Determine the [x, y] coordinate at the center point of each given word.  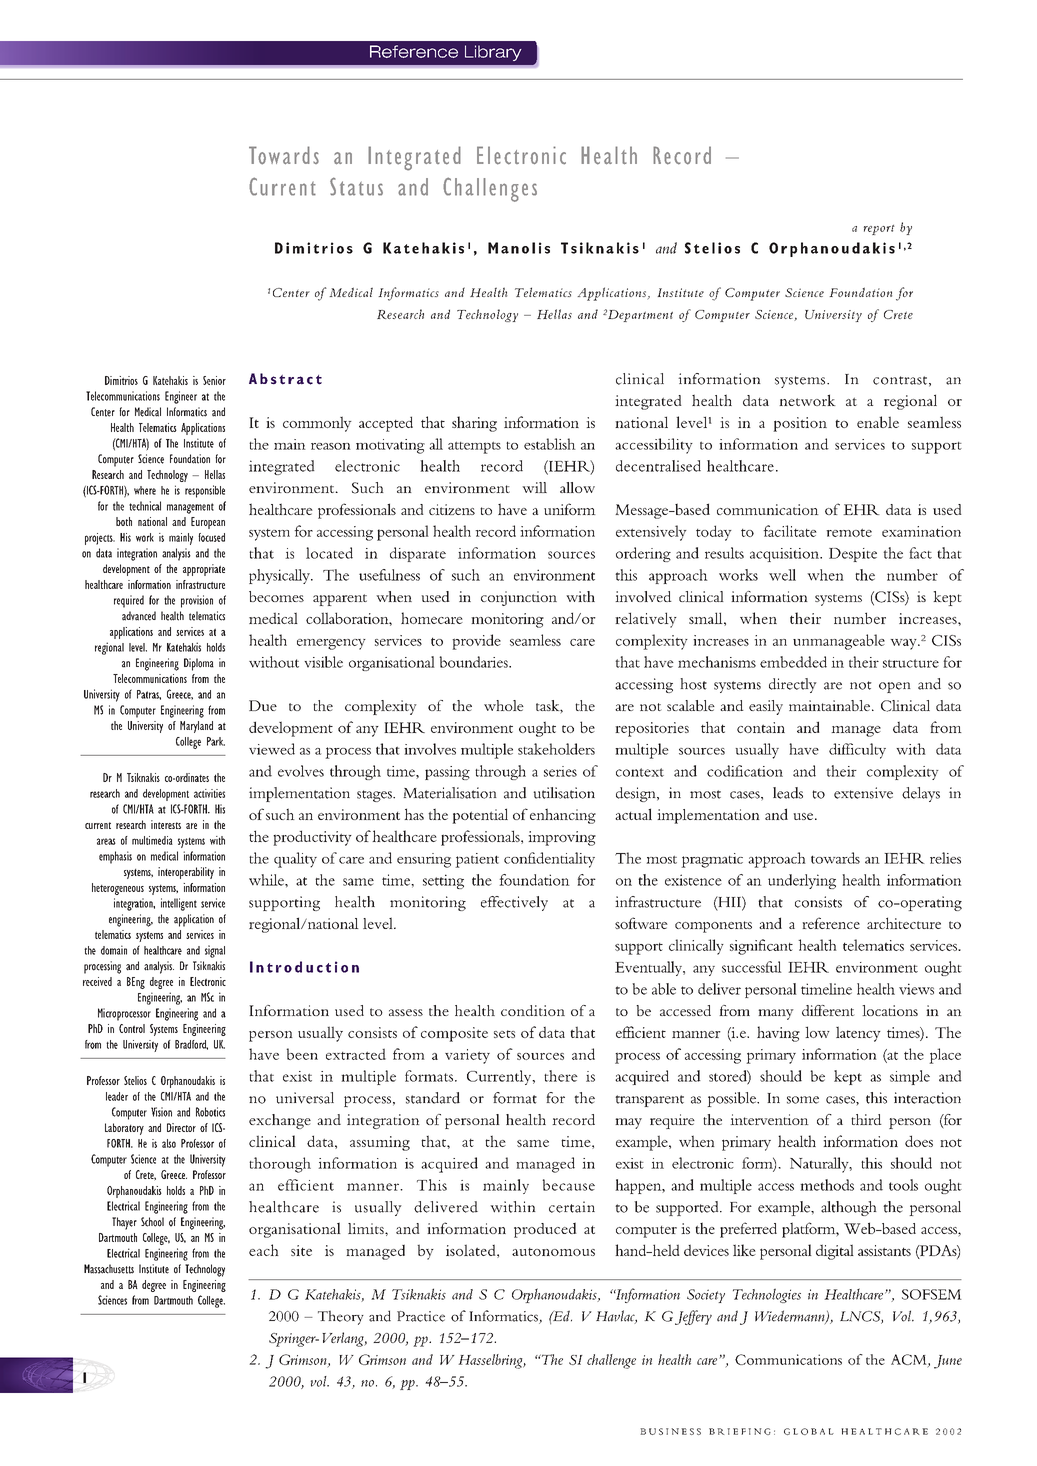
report [879, 230]
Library [493, 53]
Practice [421, 1316]
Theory [341, 1317]
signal [215, 951]
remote [849, 533]
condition [533, 1010]
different [828, 1010]
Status [356, 186]
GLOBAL [809, 1431]
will [534, 487]
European [208, 523]
